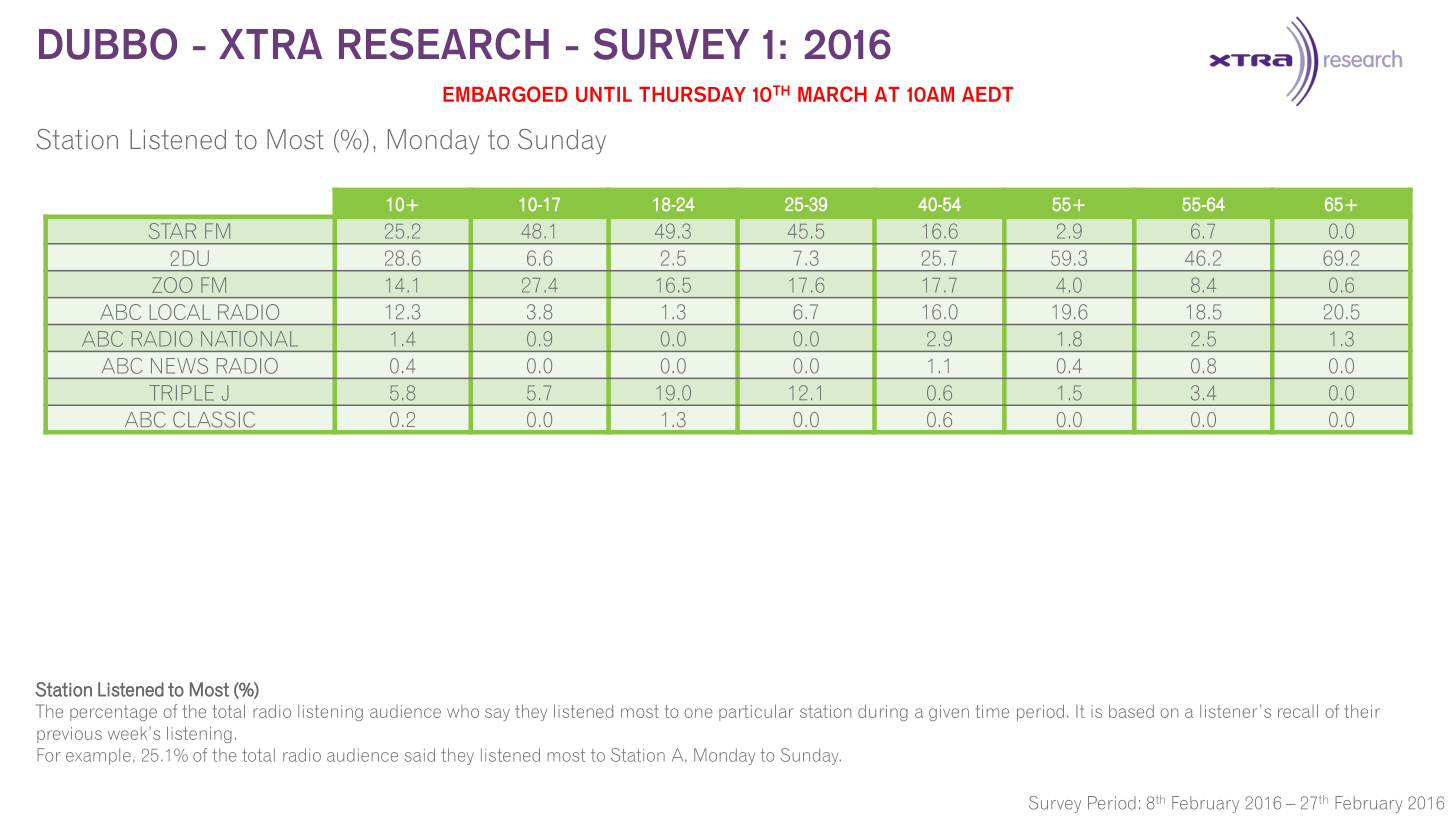 The image size is (1456, 819). What do you see at coordinates (692, 94) in the page?
I see `THURSDAY` at bounding box center [692, 94].
